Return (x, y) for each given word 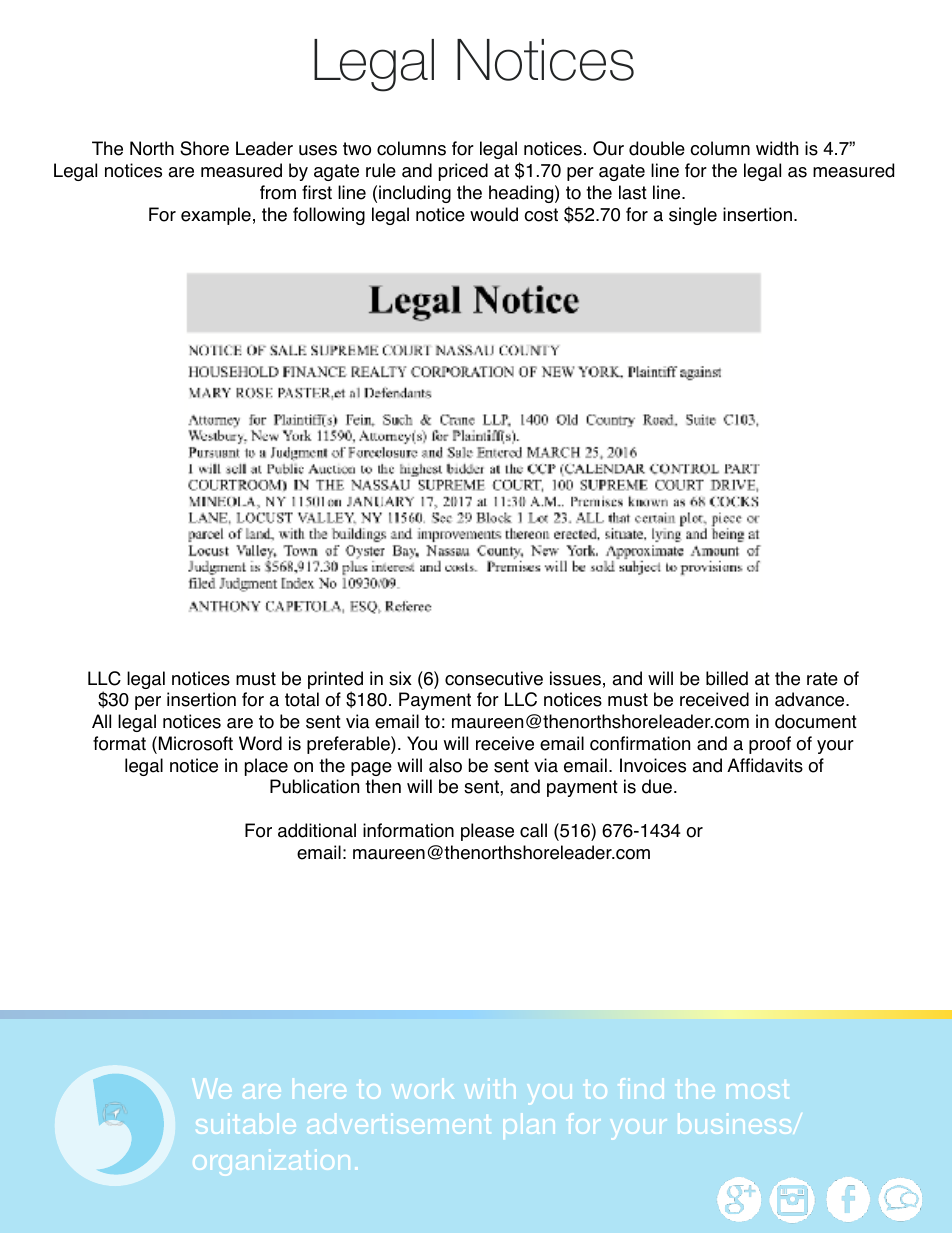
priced (463, 172)
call (533, 830)
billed (727, 678)
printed (335, 680)
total (302, 699)
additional (317, 830)
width (777, 148)
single (693, 216)
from (278, 192)
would (494, 214)
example (216, 216)
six (400, 678)
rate (822, 679)
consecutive (494, 678)
